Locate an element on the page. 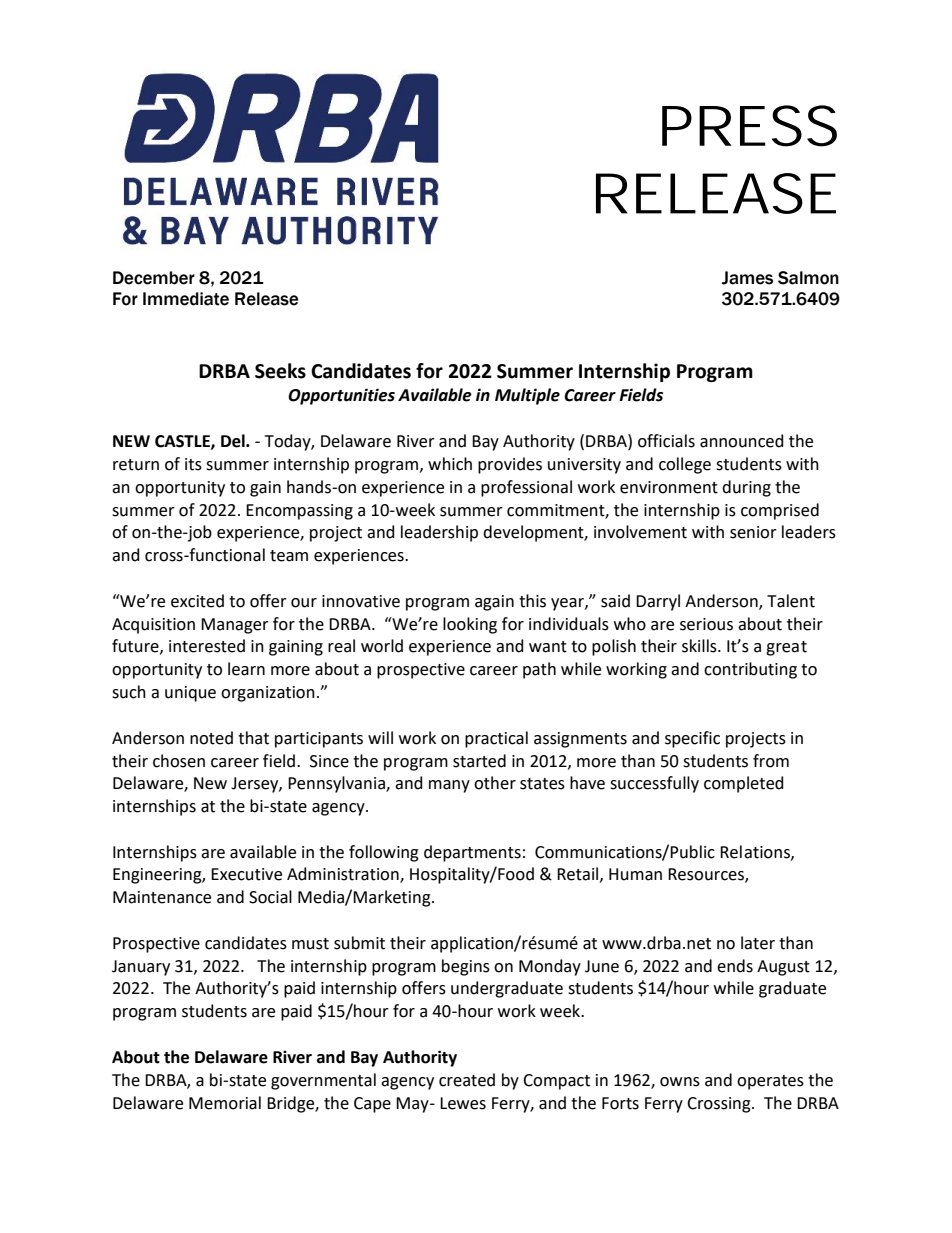 Image resolution: width=952 pixels, height=1233 pixels. Memorial is located at coordinates (225, 1103).
